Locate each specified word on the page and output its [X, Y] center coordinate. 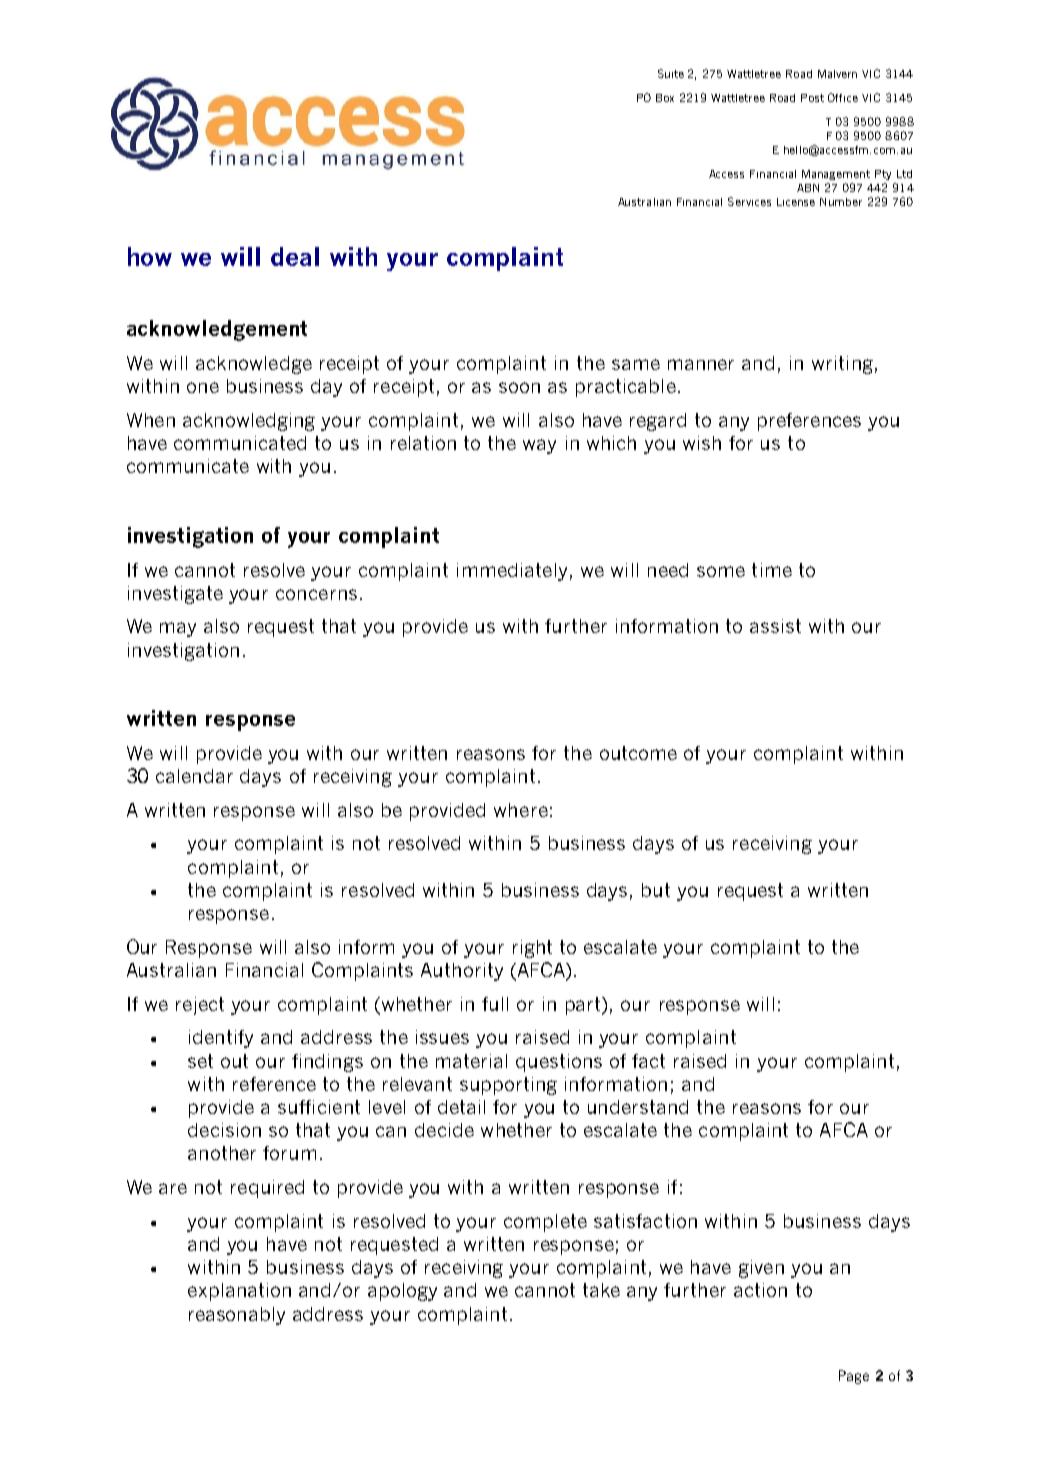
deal [295, 256]
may [178, 629]
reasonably [237, 1316]
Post [812, 98]
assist [775, 626]
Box [665, 98]
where [521, 810]
